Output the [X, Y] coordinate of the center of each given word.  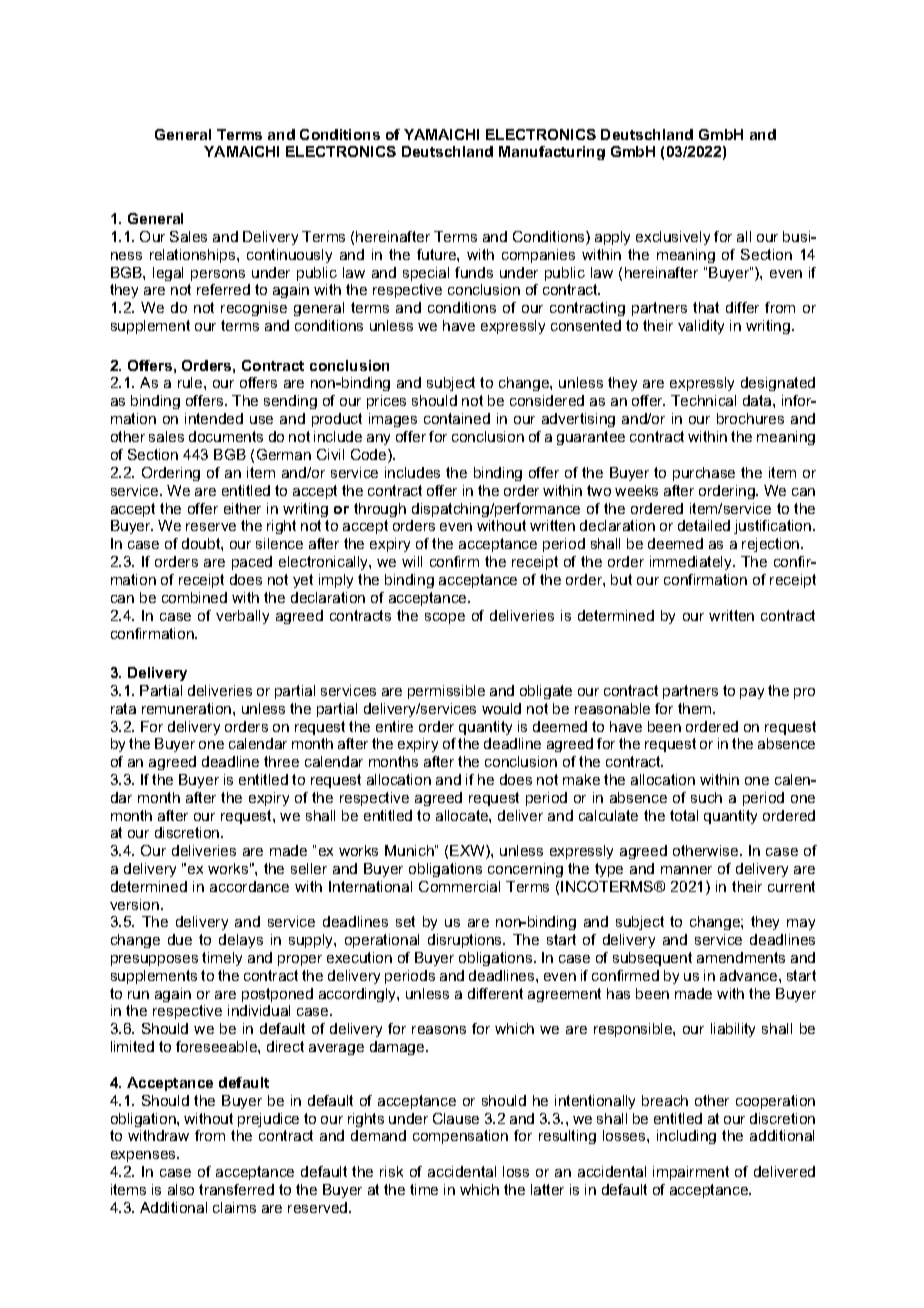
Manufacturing [552, 153]
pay [752, 693]
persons [218, 275]
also [181, 1189]
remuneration [188, 708]
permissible [446, 692]
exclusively [673, 238]
